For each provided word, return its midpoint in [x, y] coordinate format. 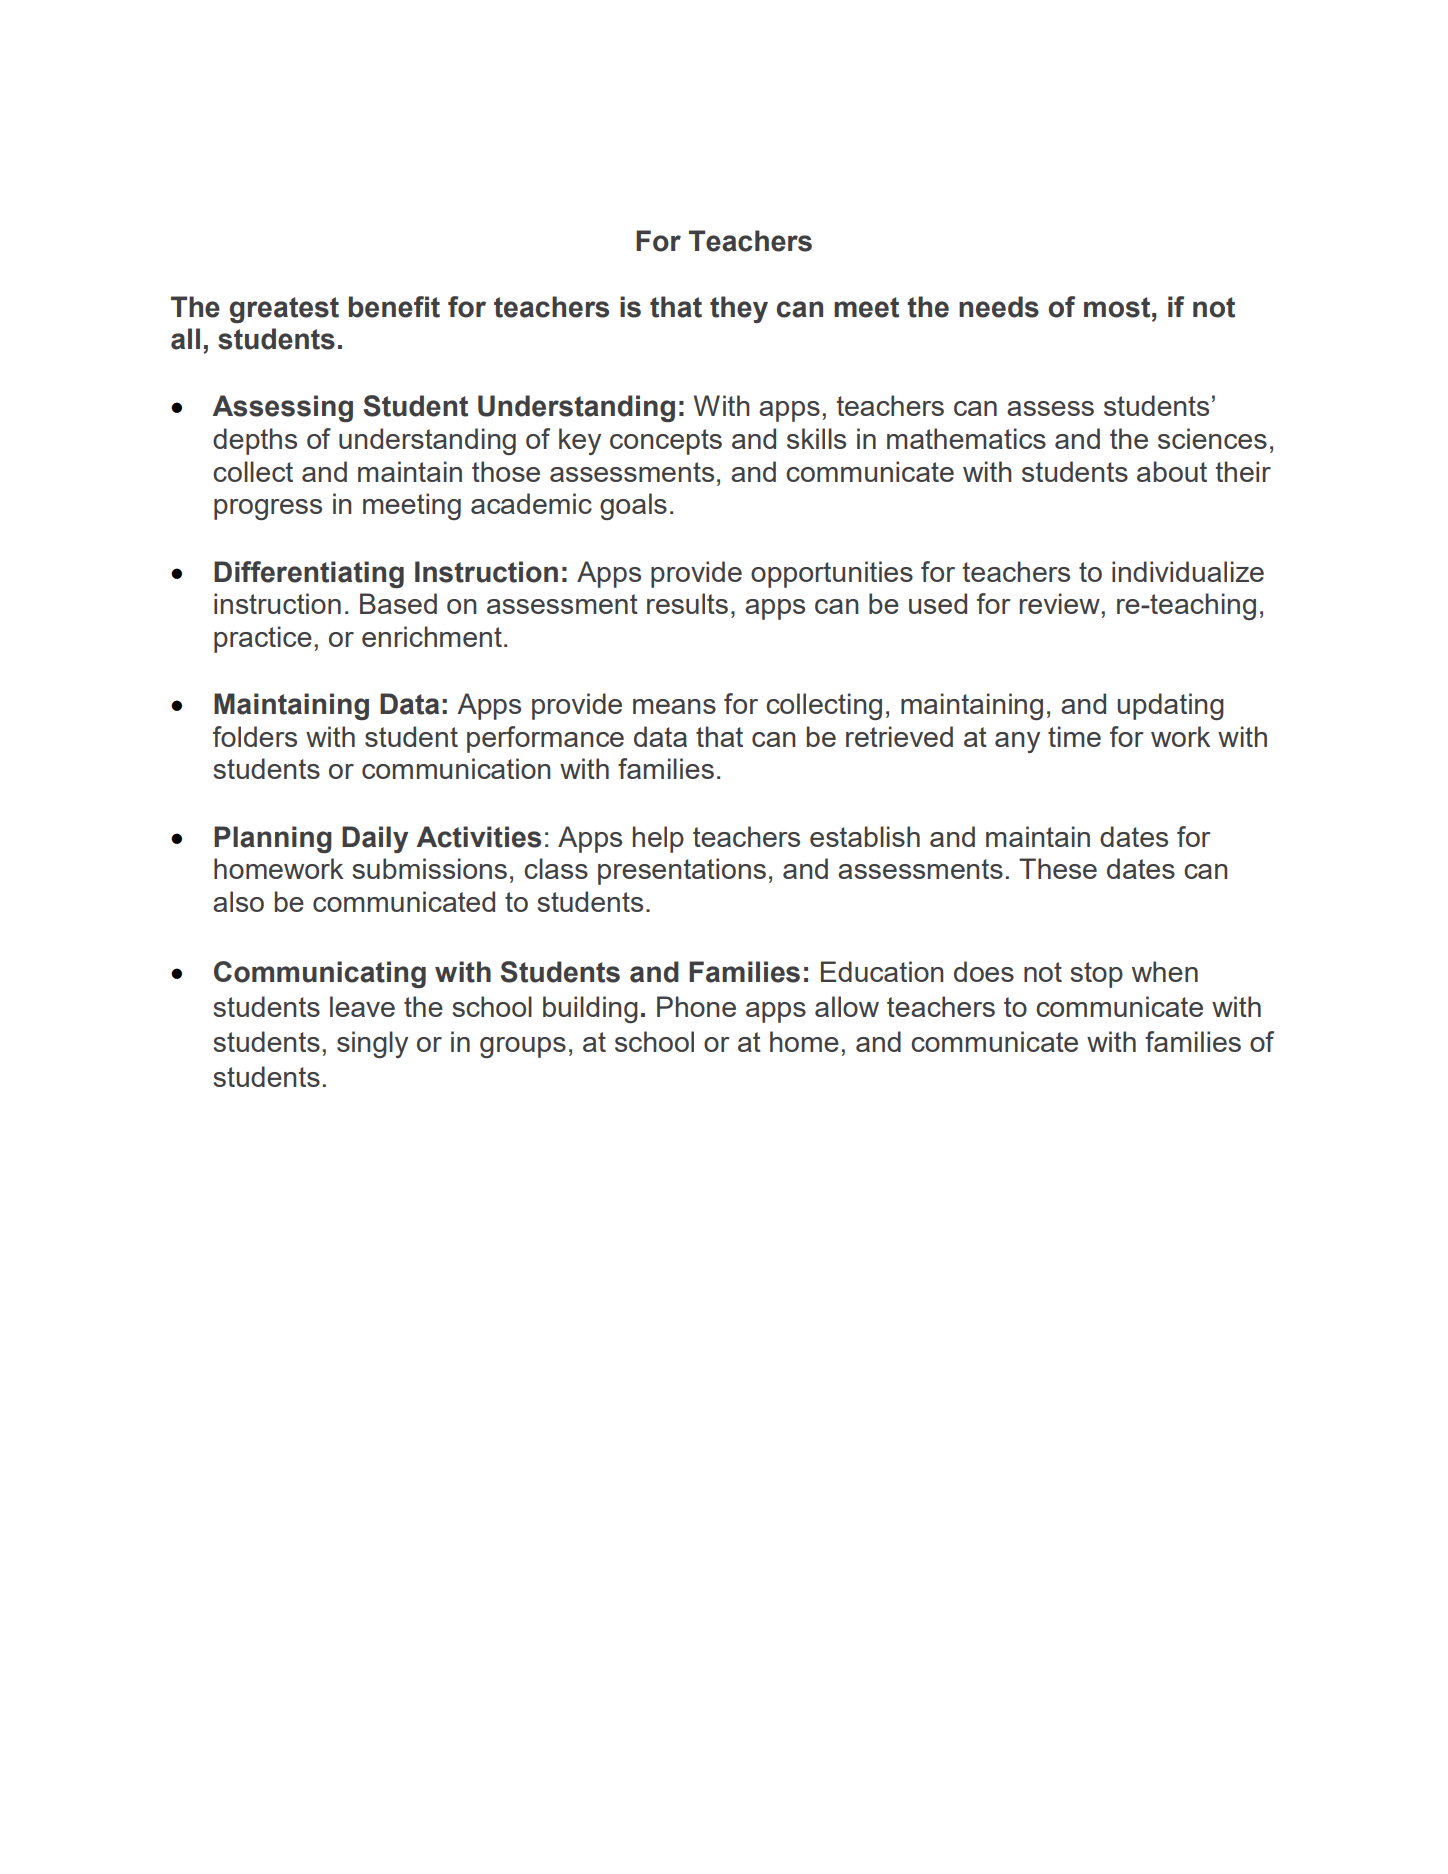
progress [268, 509]
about [1172, 471]
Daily [375, 839]
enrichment [432, 636]
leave [362, 1006]
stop [1096, 975]
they [739, 309]
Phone [696, 1006]
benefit [394, 307]
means [674, 706]
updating [1170, 706]
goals [633, 506]
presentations [682, 871]
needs [999, 307]
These [1058, 868]
